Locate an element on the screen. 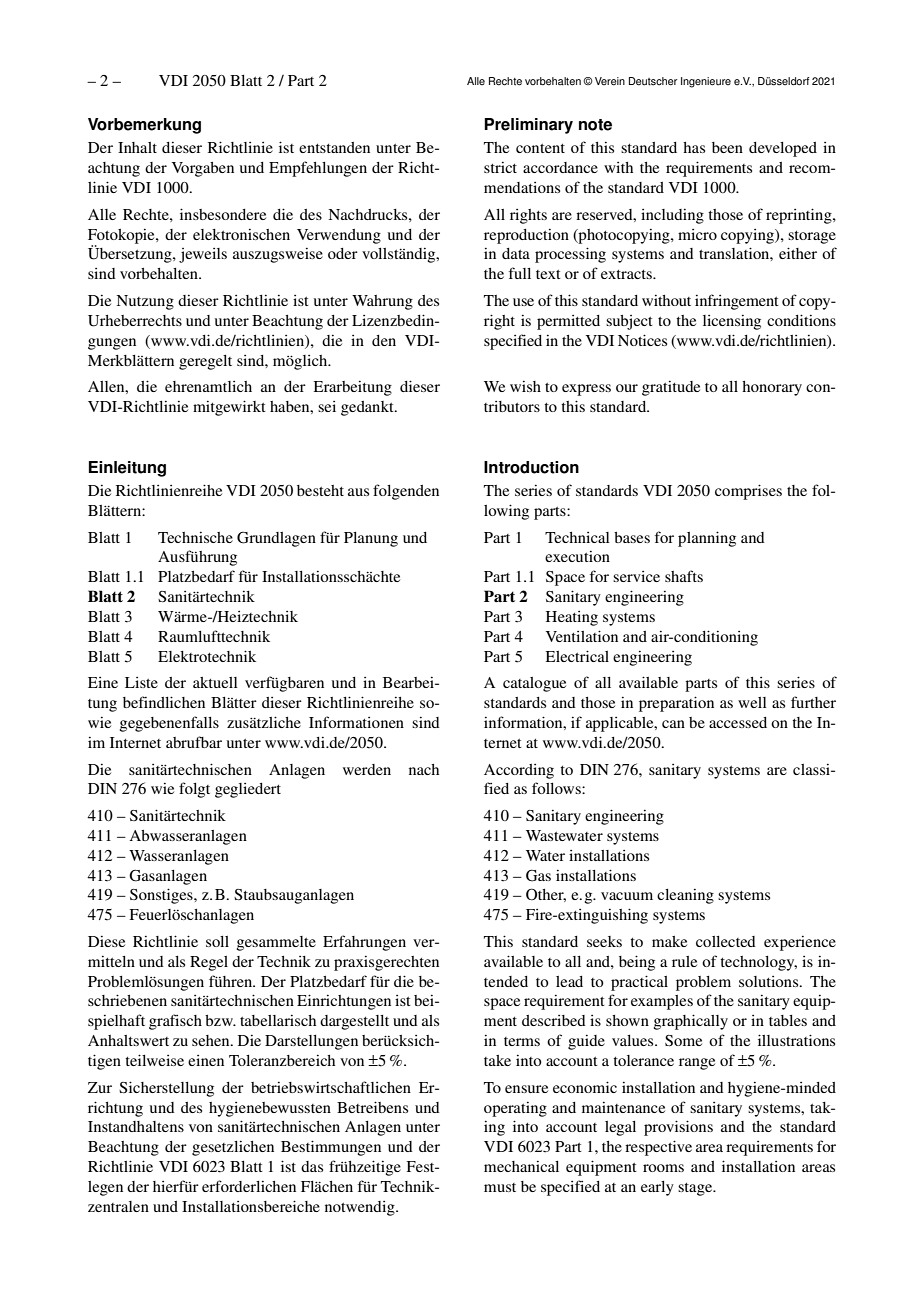 Image resolution: width=924 pixels, height=1308 pixels. aktuell is located at coordinates (215, 682).
